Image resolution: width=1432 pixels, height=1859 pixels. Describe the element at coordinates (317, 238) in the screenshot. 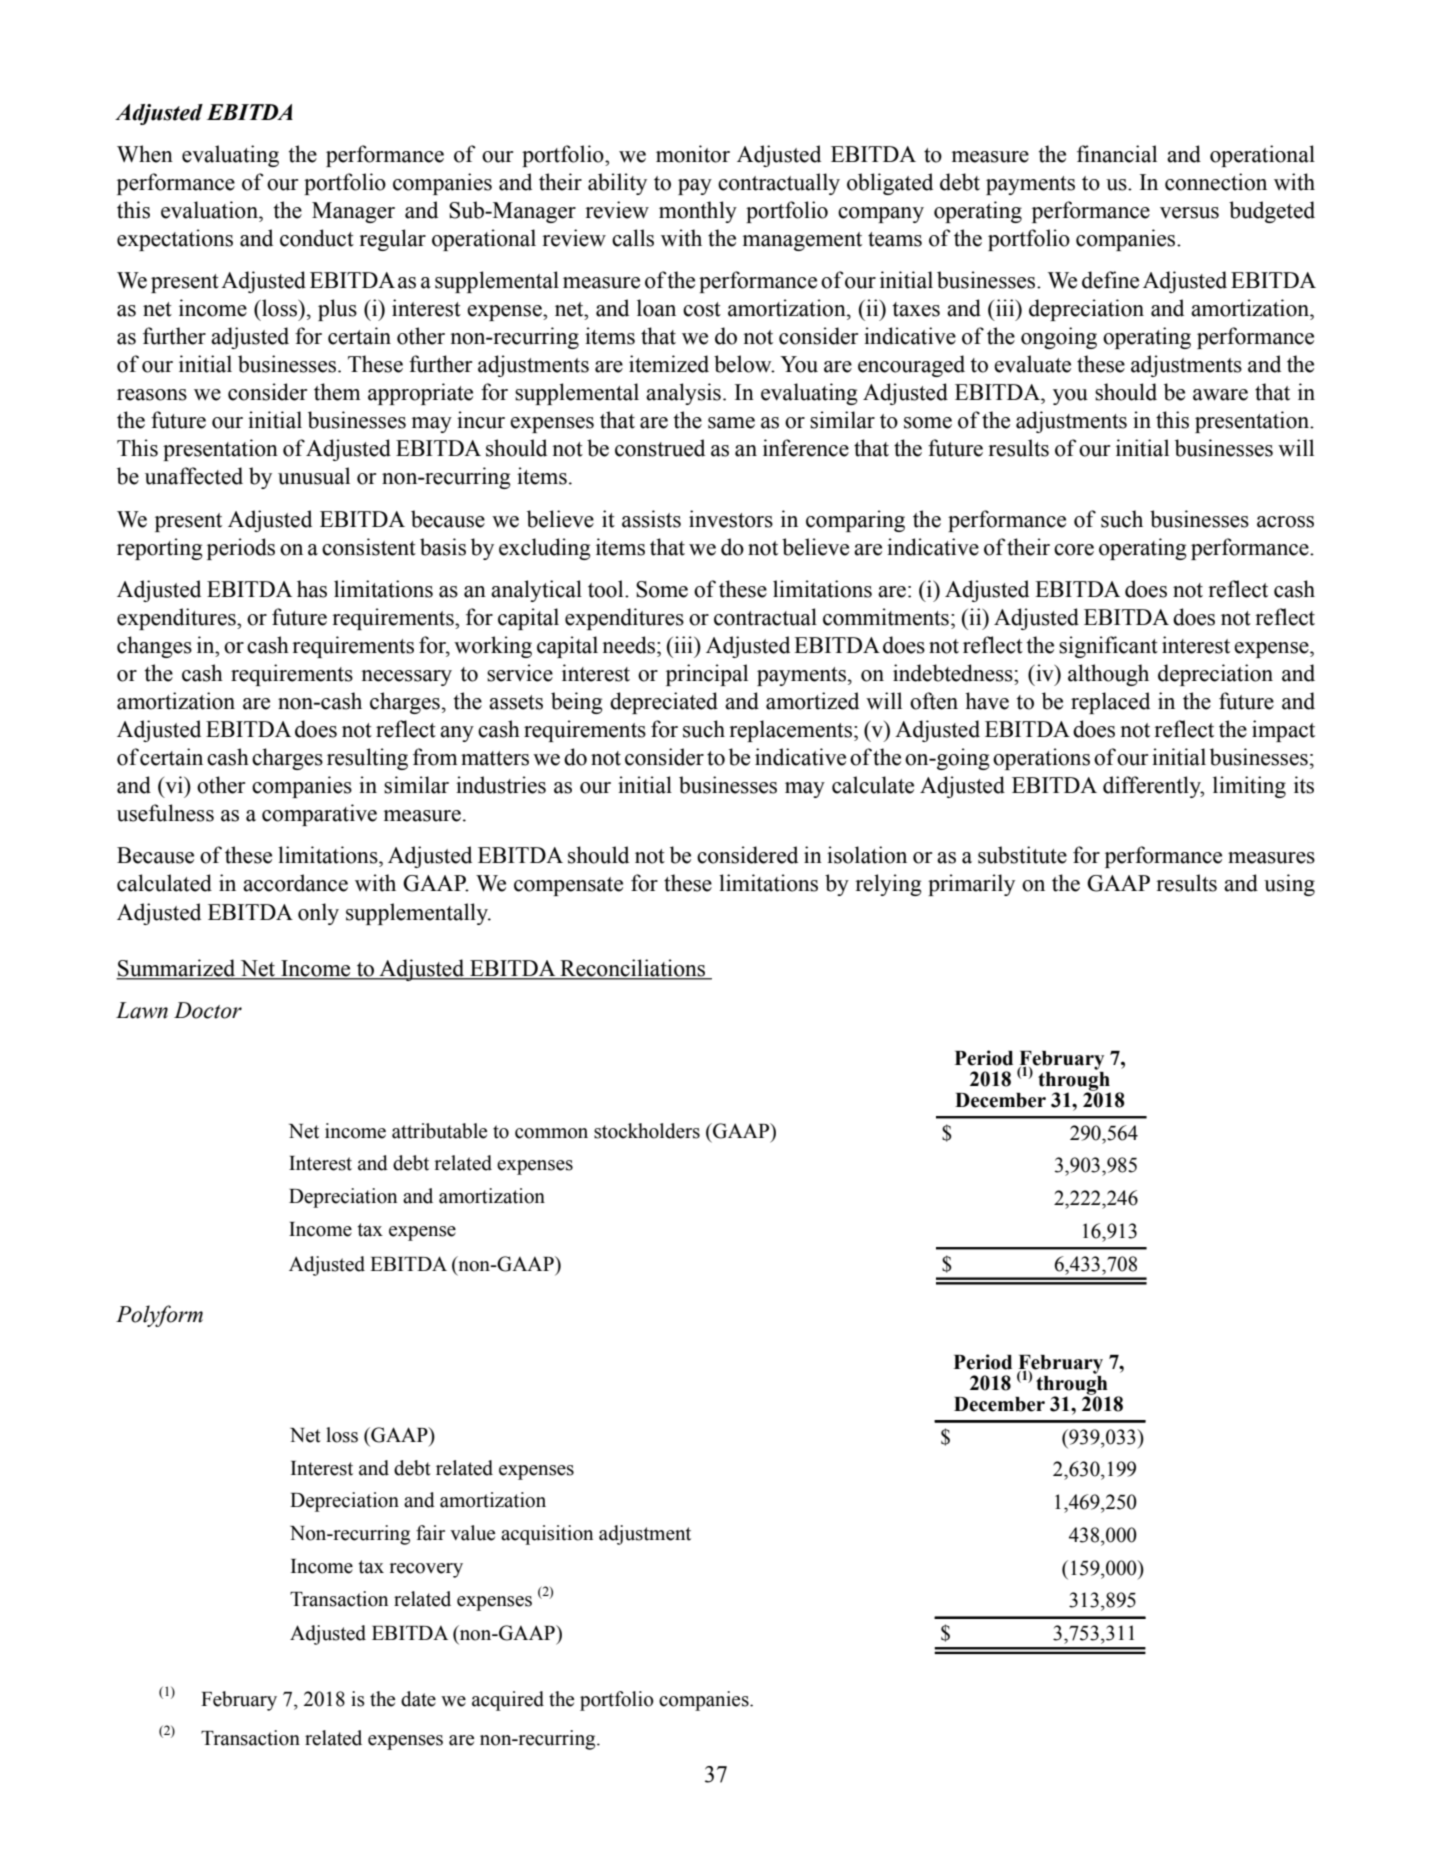

I see `conduct` at that location.
